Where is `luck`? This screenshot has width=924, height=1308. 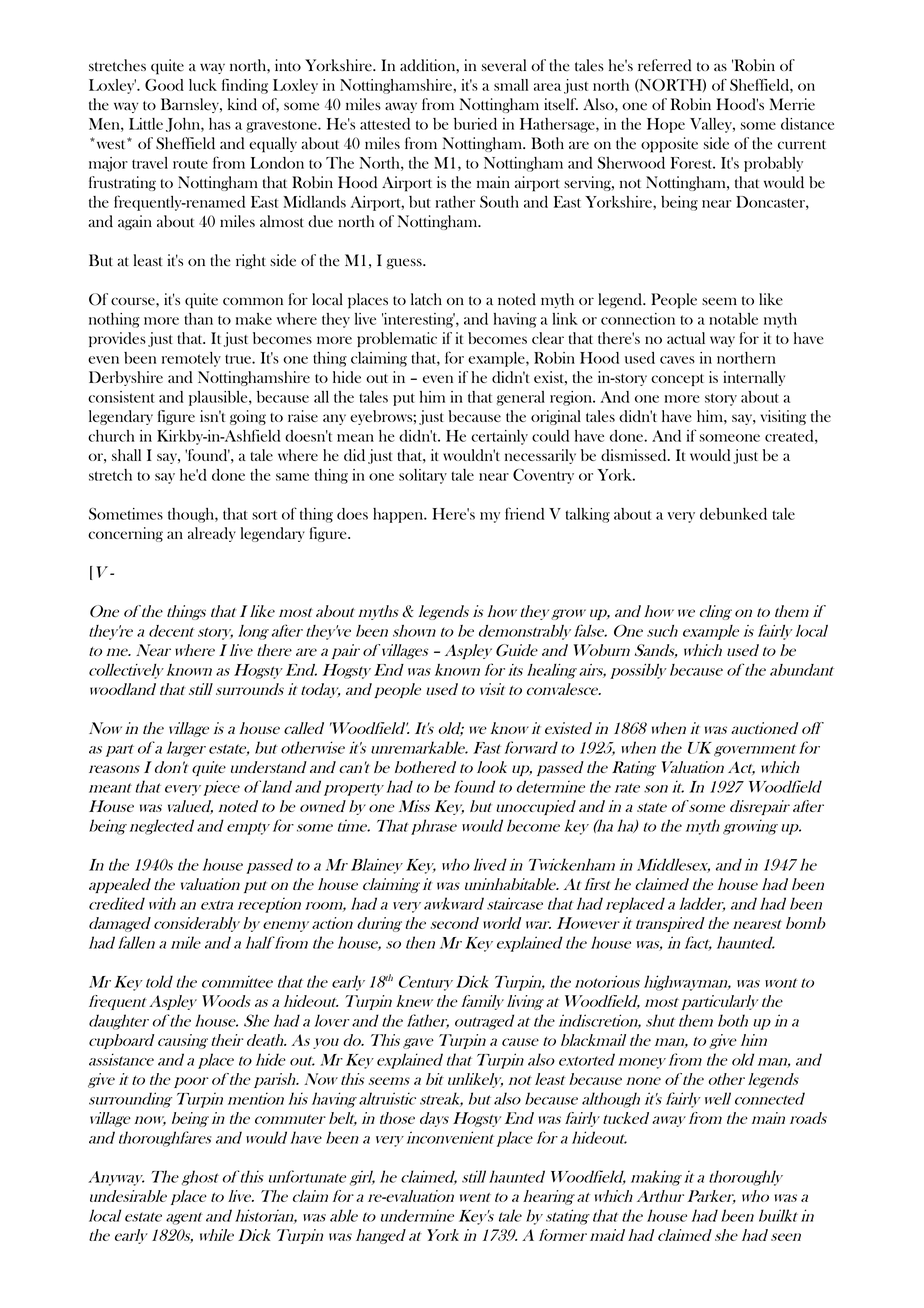 luck is located at coordinates (203, 85).
